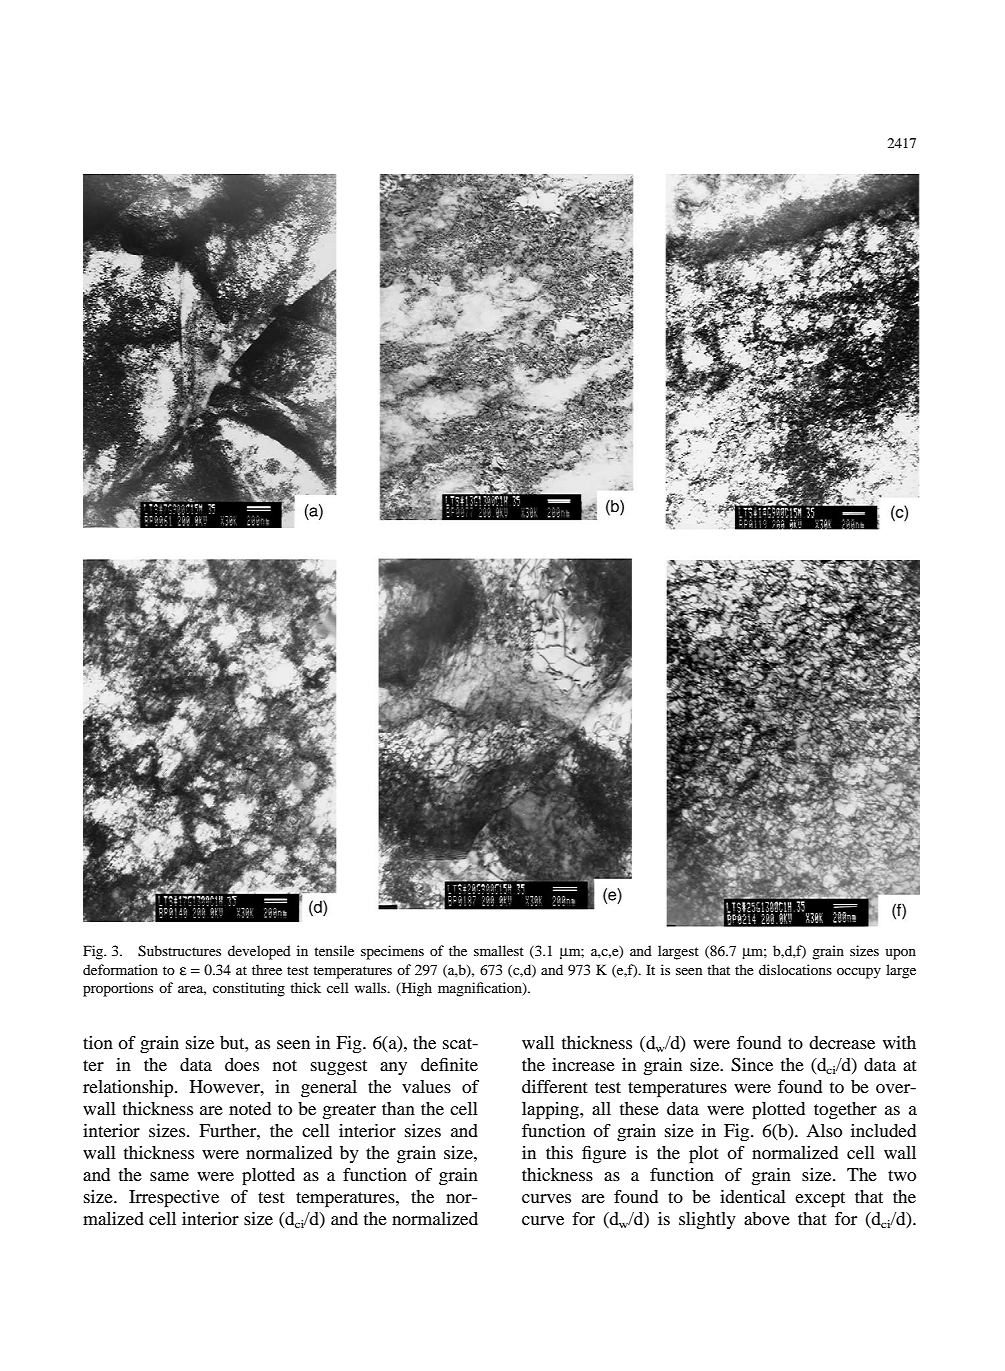 The width and height of the document is (1005, 1371). Describe the element at coordinates (767, 1218) in the document. I see `above` at that location.
